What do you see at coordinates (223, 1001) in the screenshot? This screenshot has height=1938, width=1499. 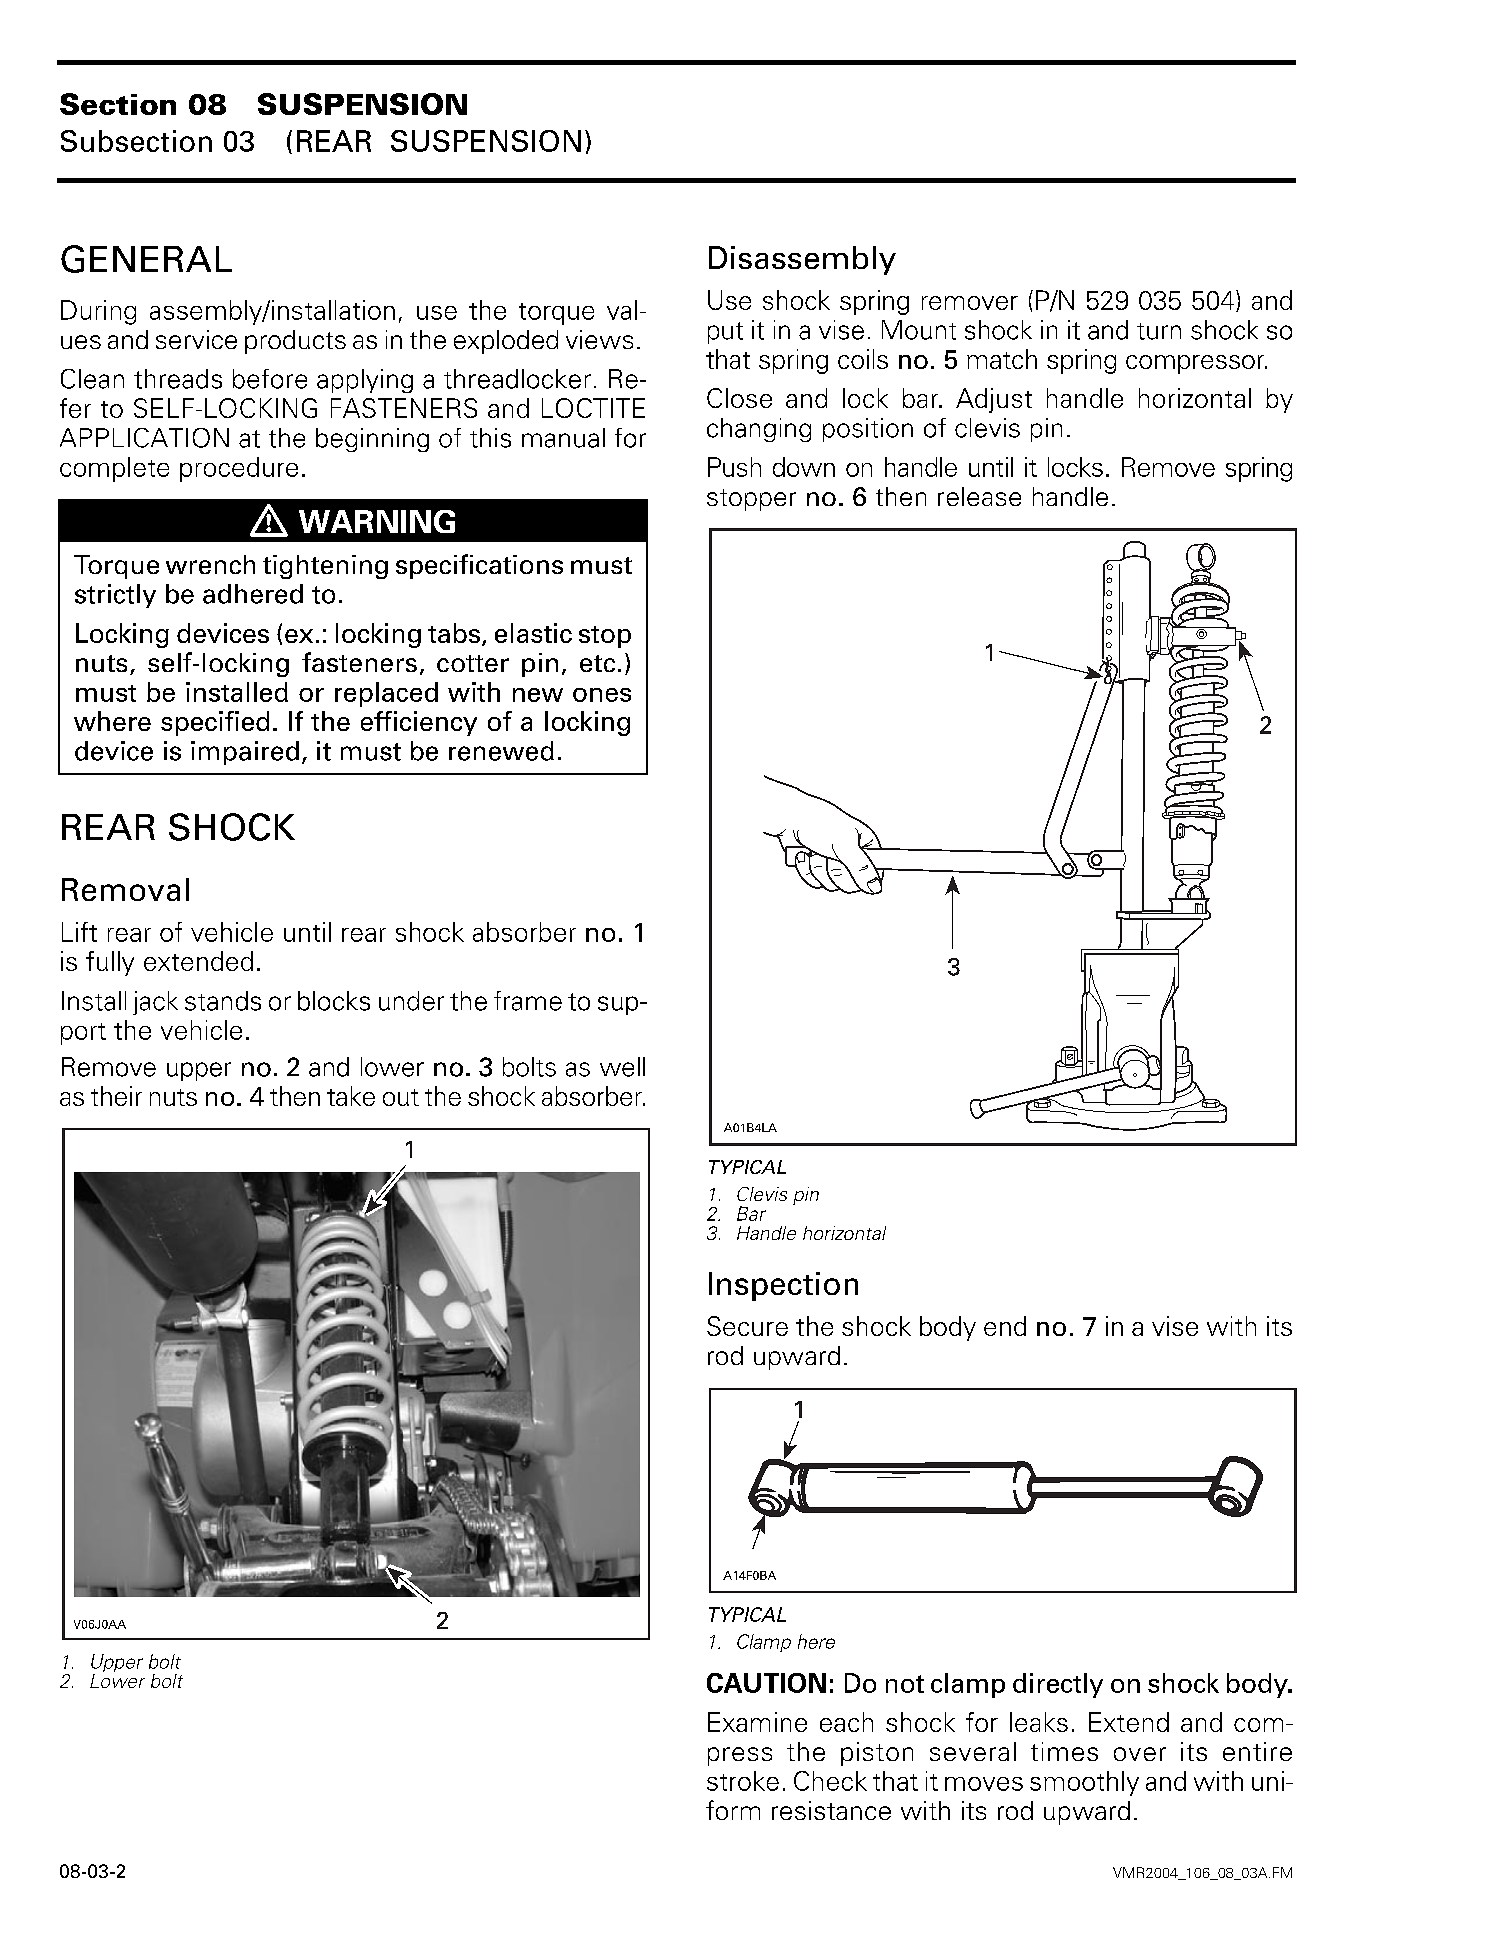 I see `stands` at bounding box center [223, 1001].
